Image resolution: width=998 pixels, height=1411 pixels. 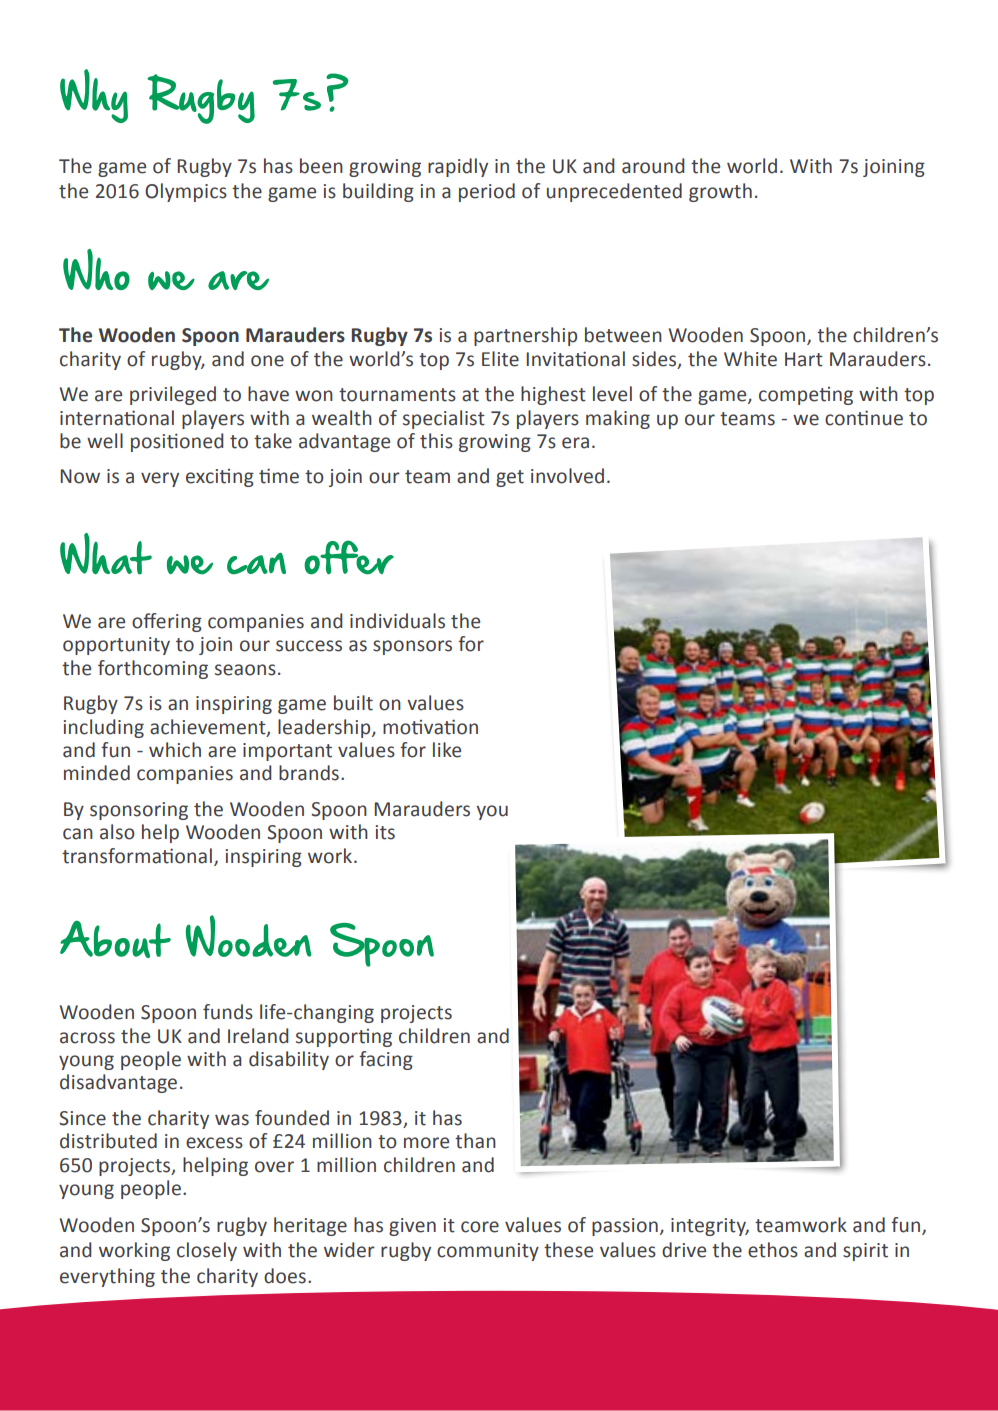 I want to click on facing, so click(x=386, y=1060).
